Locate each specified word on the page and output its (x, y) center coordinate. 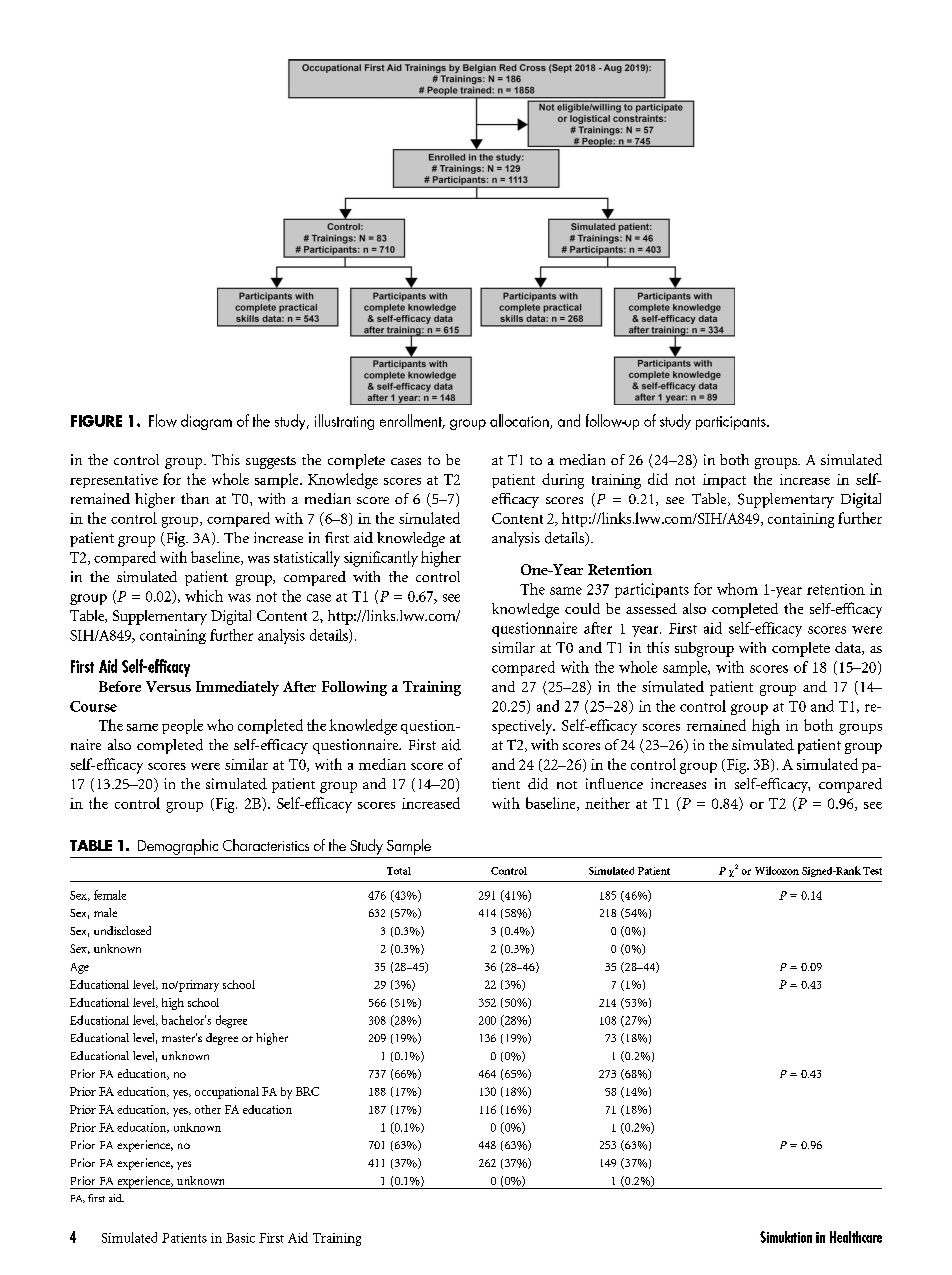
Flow (163, 420)
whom (737, 589)
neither (607, 803)
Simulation (786, 1237)
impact (724, 481)
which (204, 596)
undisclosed (122, 930)
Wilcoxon (777, 870)
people (182, 726)
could (582, 608)
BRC (307, 1091)
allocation (520, 421)
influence (614, 783)
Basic (240, 1238)
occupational (227, 1093)
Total (399, 871)
